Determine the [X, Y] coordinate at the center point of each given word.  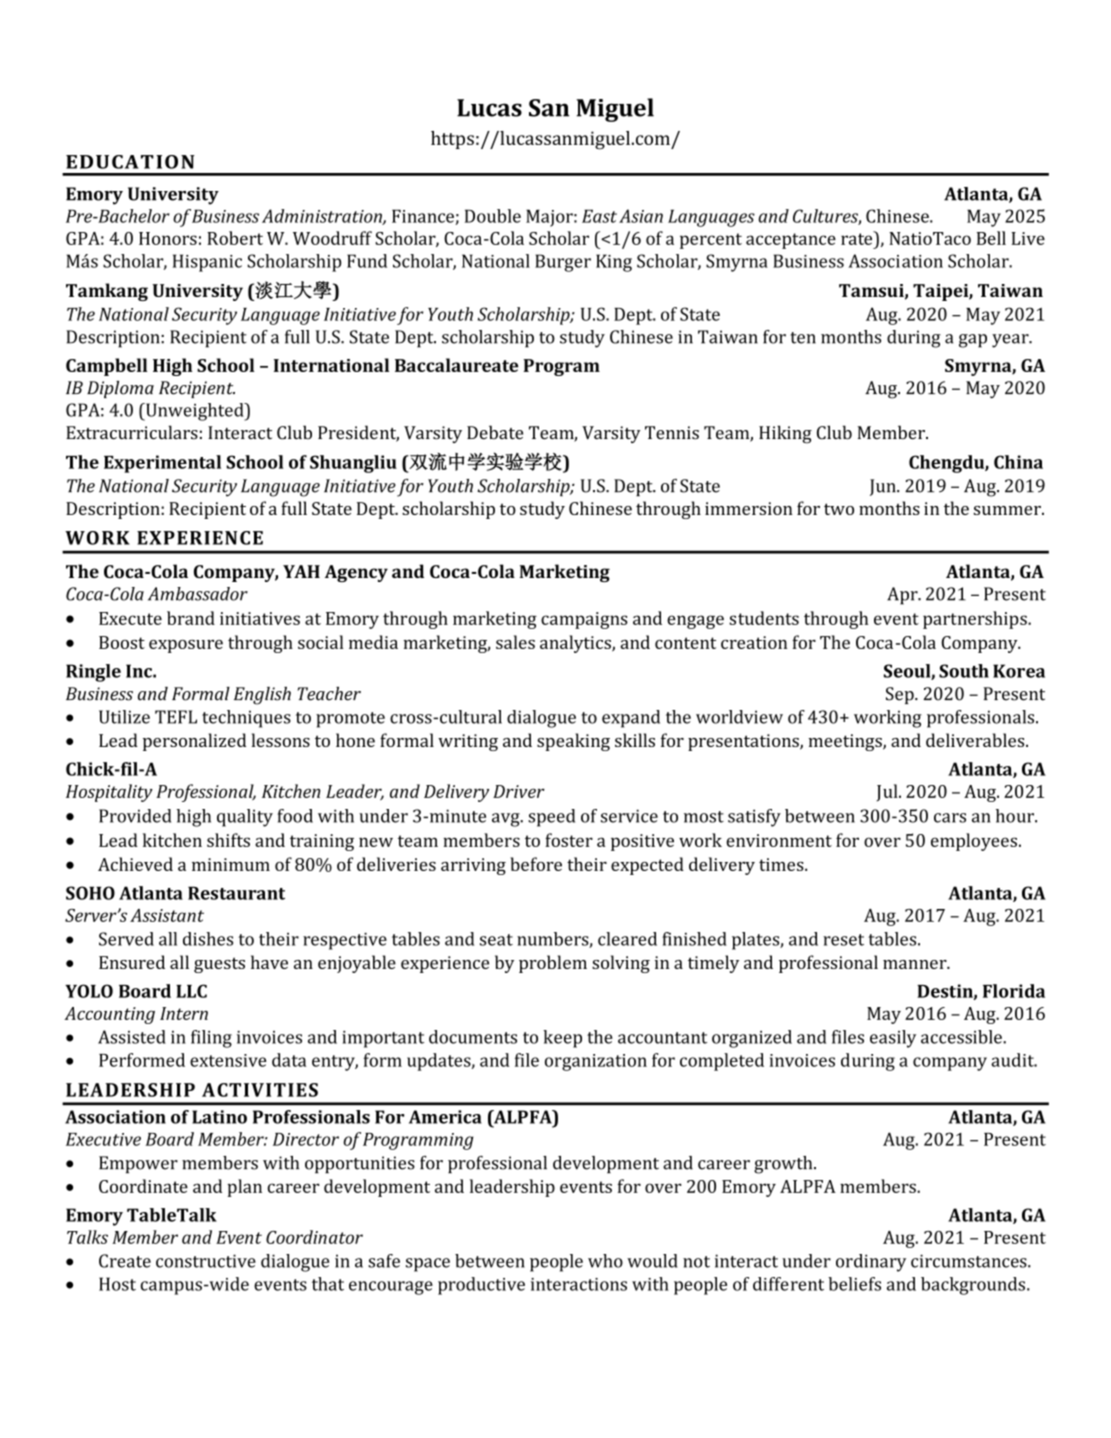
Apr [903, 596]
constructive [206, 1261]
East [599, 216]
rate [858, 238]
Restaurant [236, 893]
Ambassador [198, 594]
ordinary [871, 1263]
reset [843, 940]
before [536, 864]
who [605, 1261]
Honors [168, 238]
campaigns [584, 620]
